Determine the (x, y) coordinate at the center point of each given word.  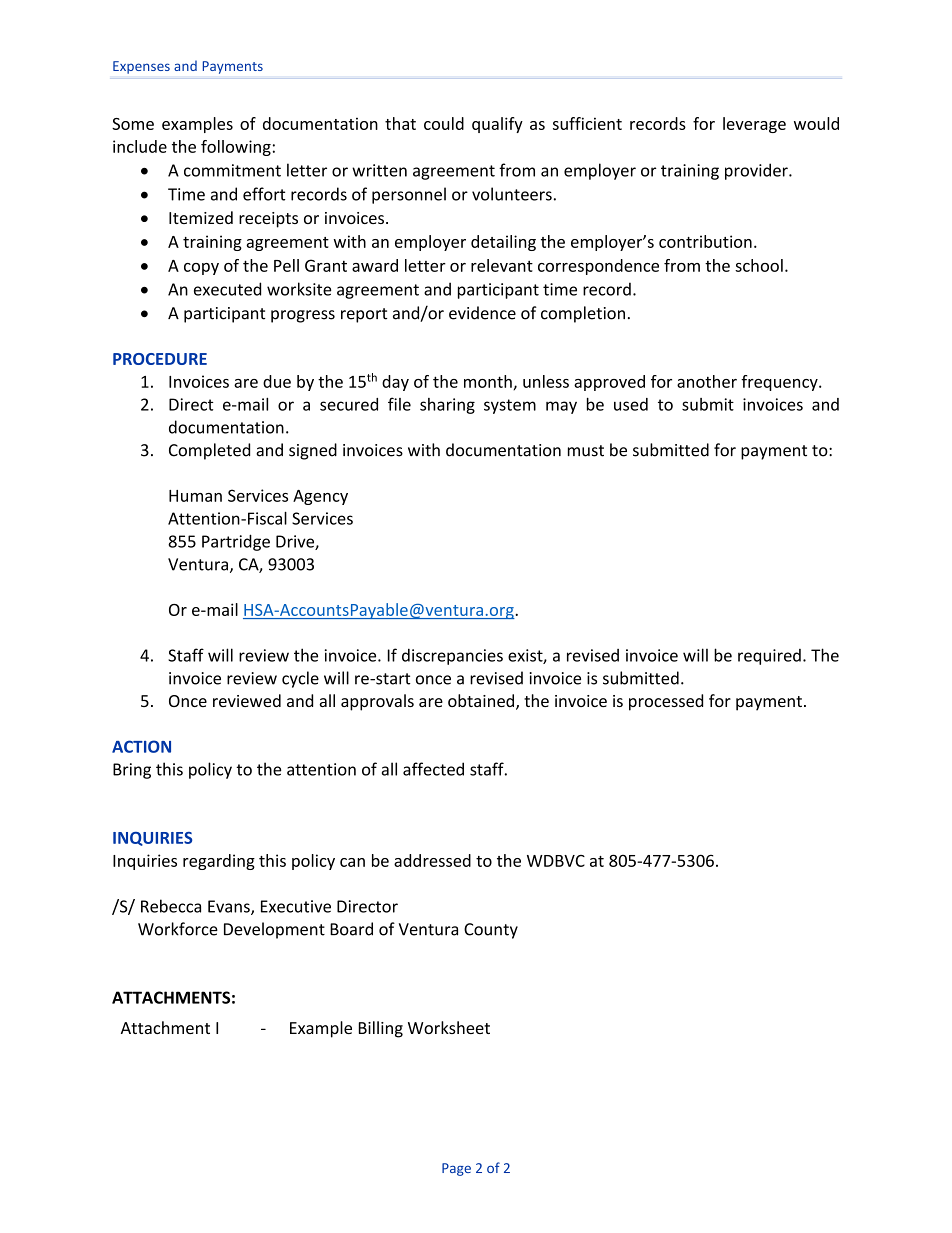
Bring (132, 771)
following (236, 148)
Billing (381, 1029)
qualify (497, 125)
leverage (754, 125)
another (707, 381)
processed (666, 702)
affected (433, 769)
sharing (447, 406)
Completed (209, 451)
